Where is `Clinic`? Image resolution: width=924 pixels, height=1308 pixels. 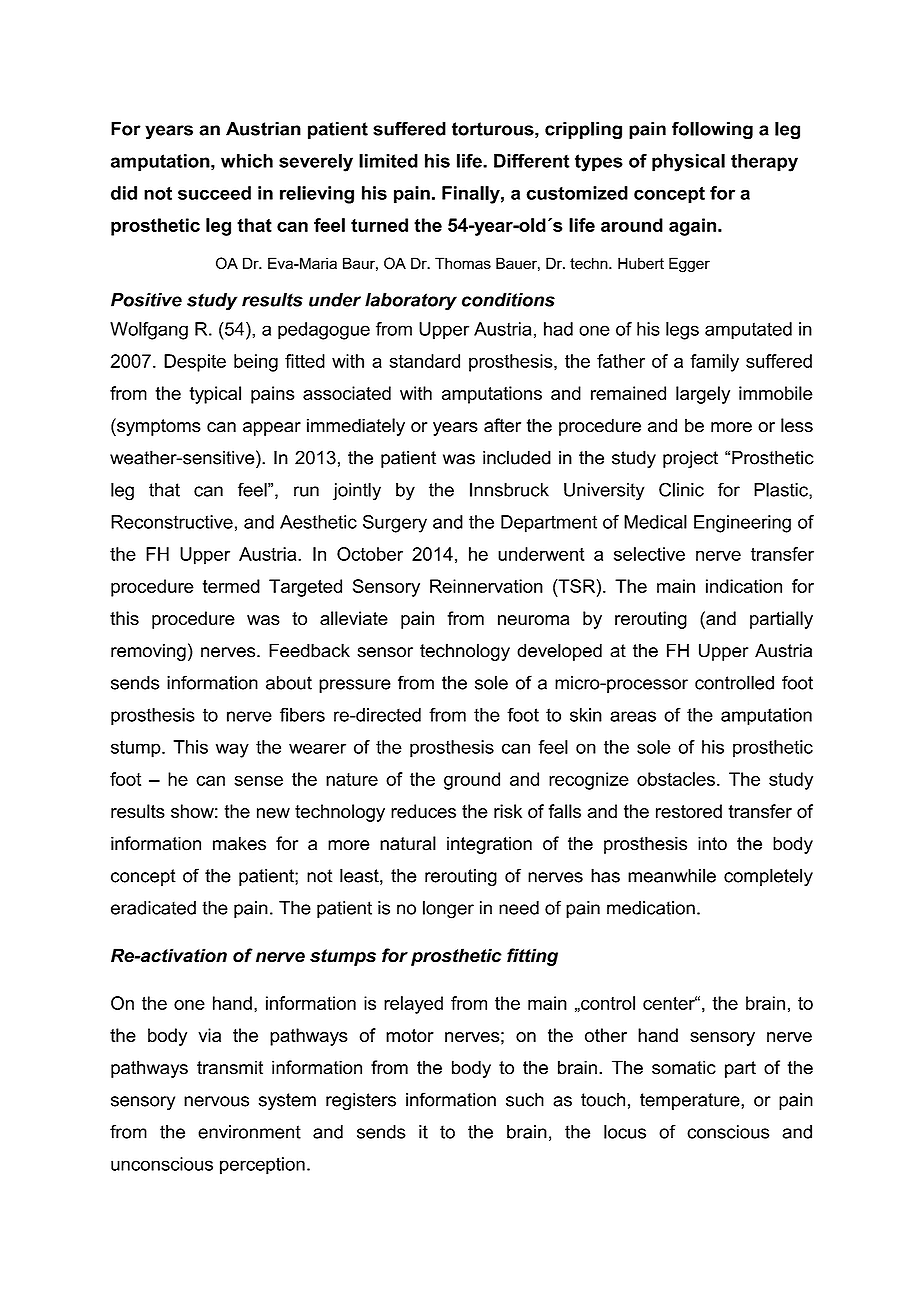 Clinic is located at coordinates (681, 489).
